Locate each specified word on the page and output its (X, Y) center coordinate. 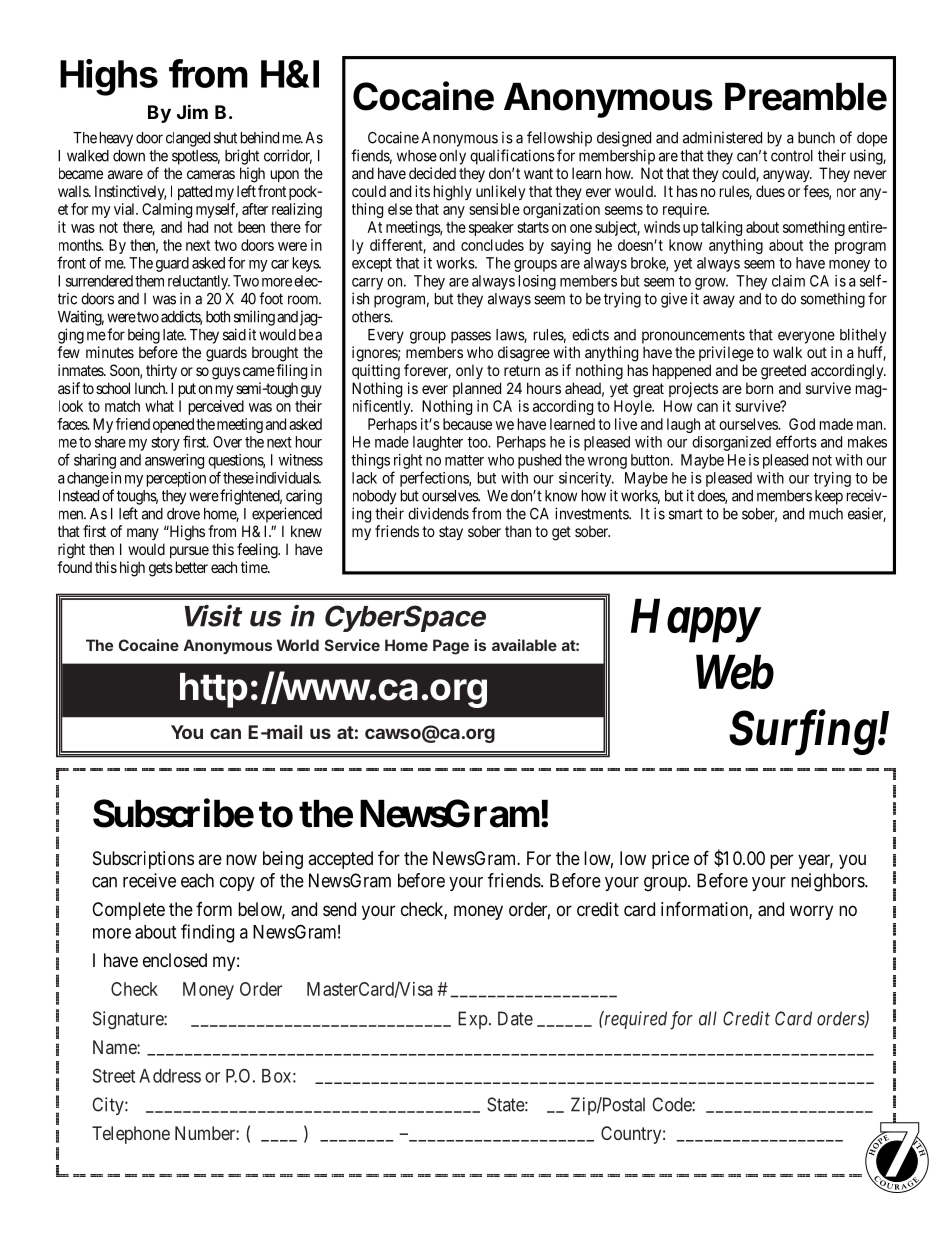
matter (464, 460)
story (165, 444)
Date (515, 1018)
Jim (192, 111)
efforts (796, 441)
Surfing (803, 733)
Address (170, 1076)
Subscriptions (143, 860)
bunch (816, 138)
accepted (340, 860)
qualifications (512, 157)
